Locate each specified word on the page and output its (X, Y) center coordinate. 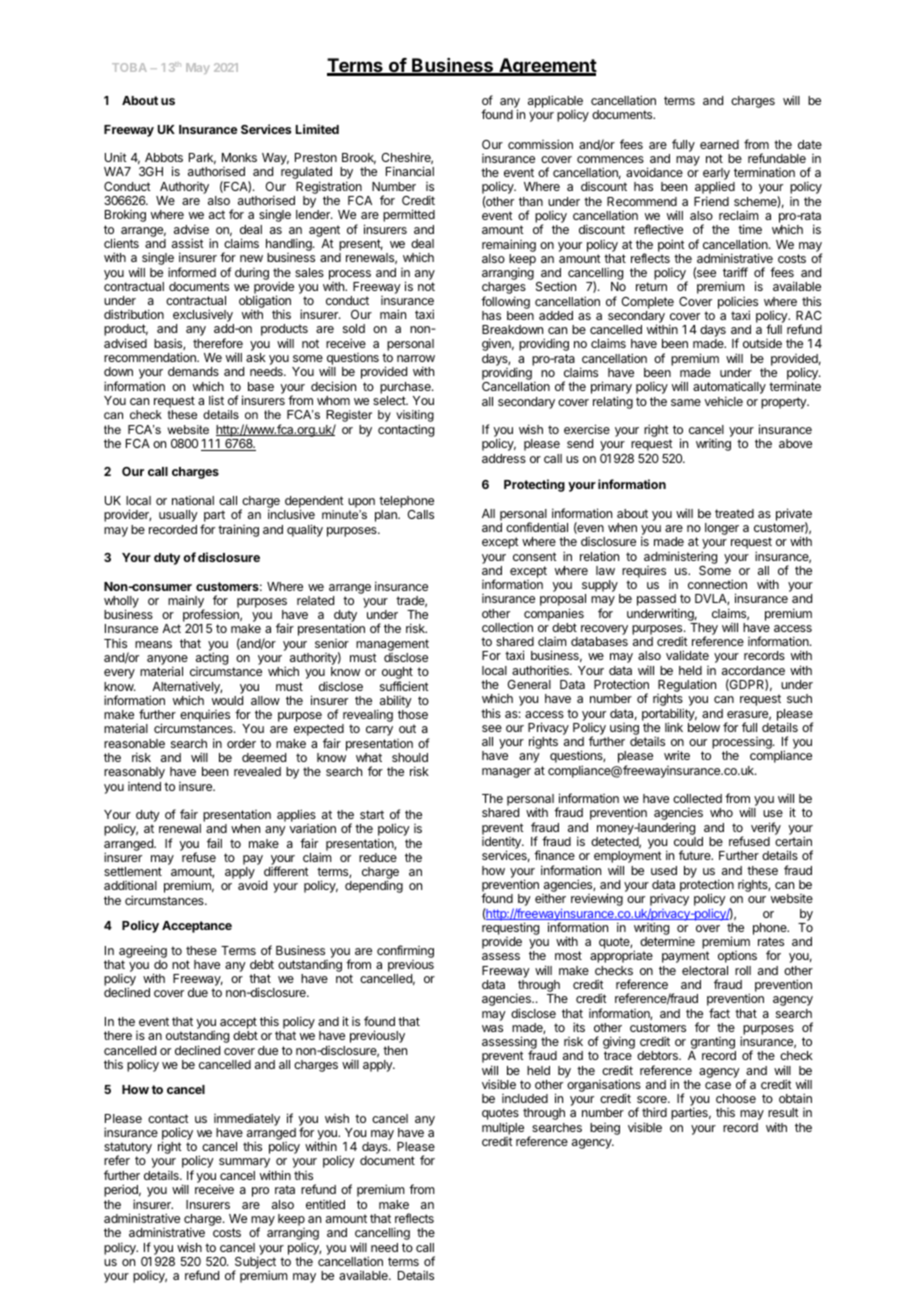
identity (502, 844)
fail (214, 843)
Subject (255, 1263)
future (696, 855)
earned (719, 144)
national (193, 500)
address (504, 458)
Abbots (164, 157)
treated (734, 513)
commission (540, 144)
